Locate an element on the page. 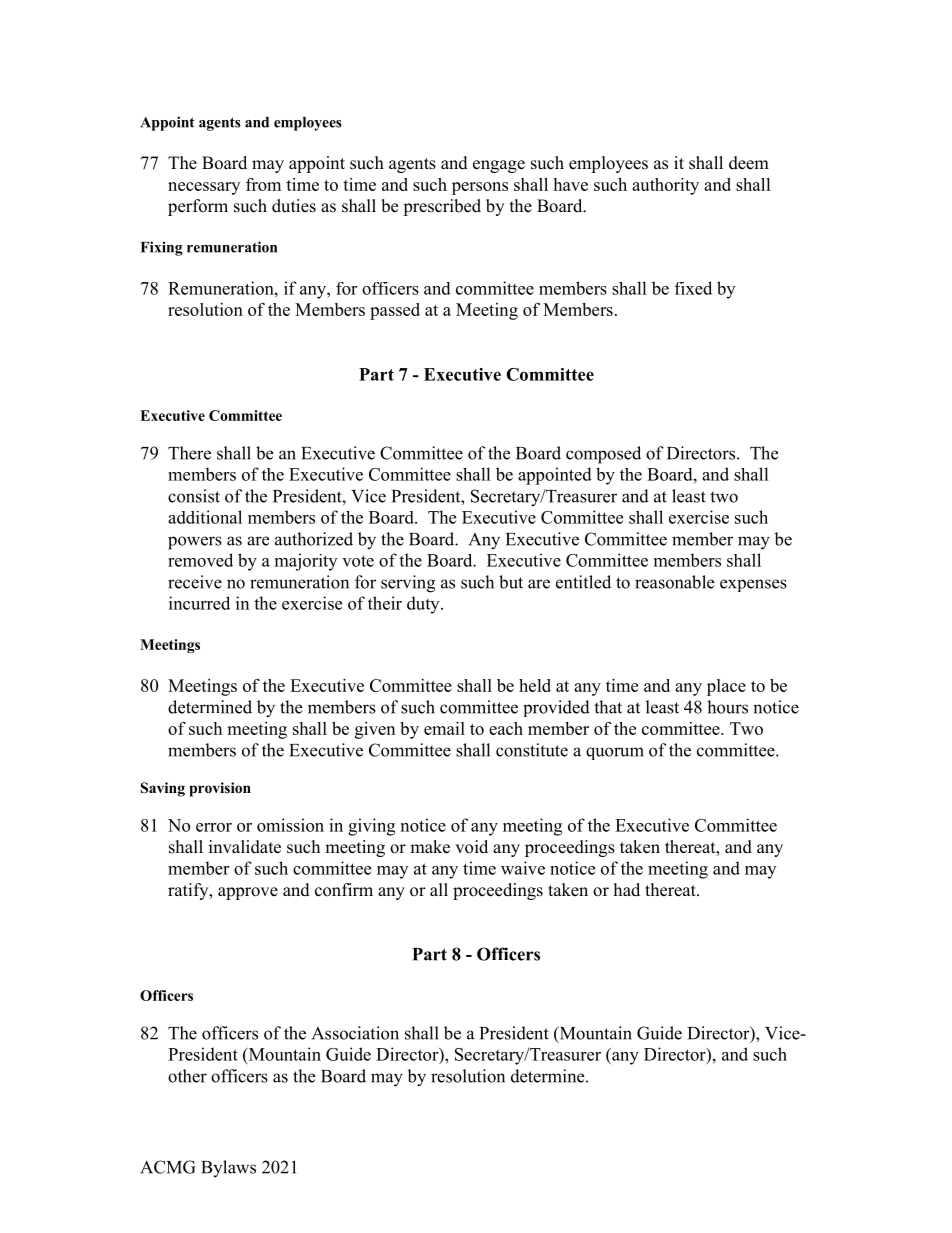 The width and height of the document is (952, 1233). error is located at coordinates (214, 827).
